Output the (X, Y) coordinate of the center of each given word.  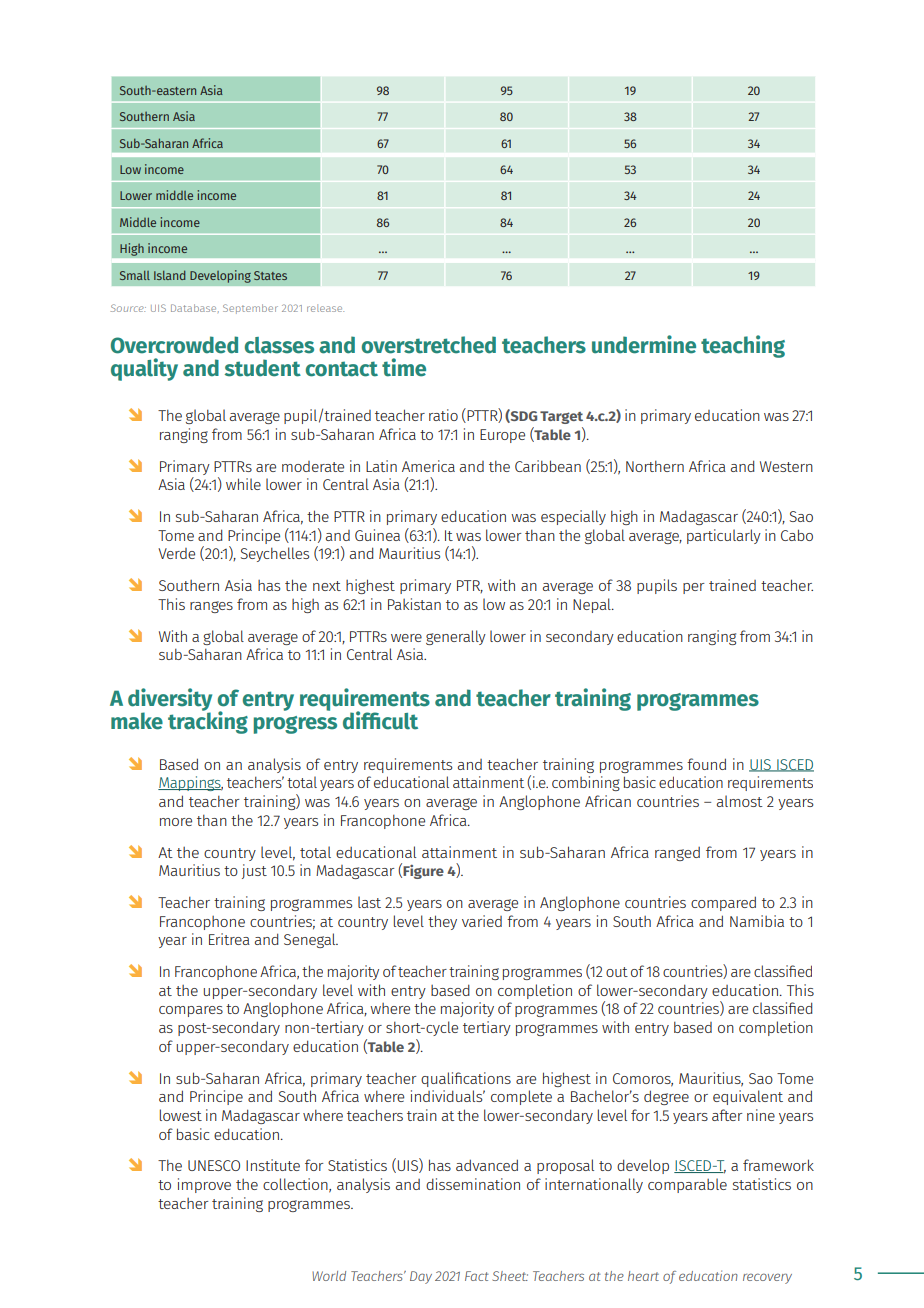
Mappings (190, 783)
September (250, 309)
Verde (176, 553)
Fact (476, 1276)
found (706, 764)
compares (191, 1011)
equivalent (748, 1097)
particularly (724, 536)
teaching (743, 346)
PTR (470, 586)
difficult (380, 720)
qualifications (466, 1079)
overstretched (429, 345)
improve (204, 1185)
